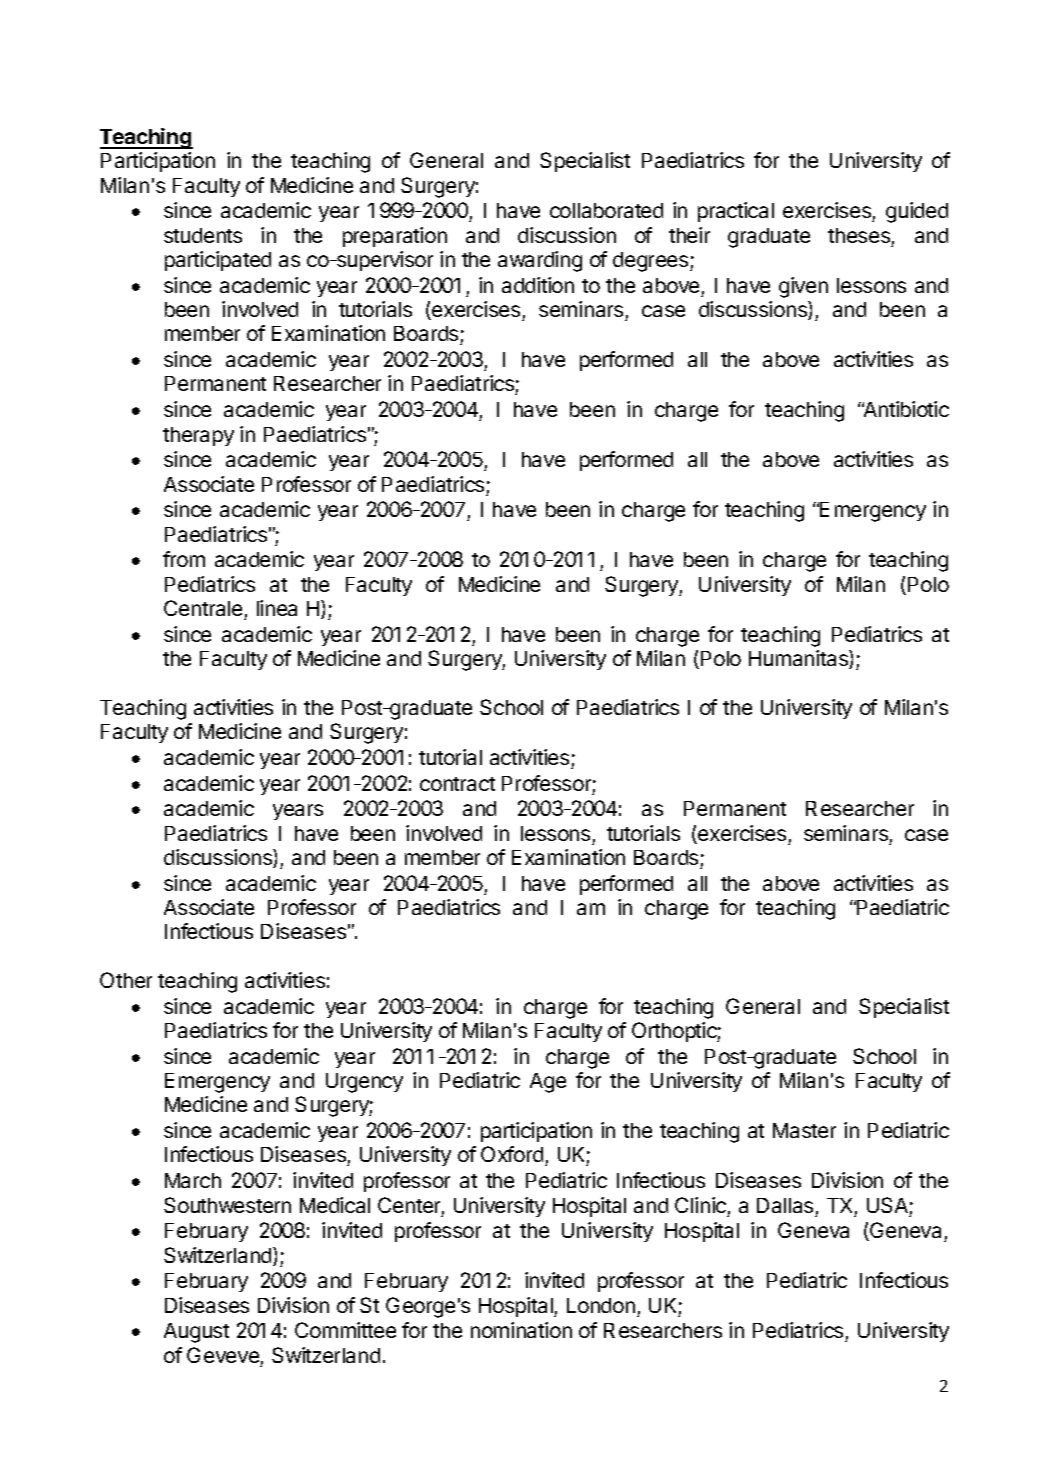  Describe the element at coordinates (184, 559) in the screenshot. I see `from` at that location.
